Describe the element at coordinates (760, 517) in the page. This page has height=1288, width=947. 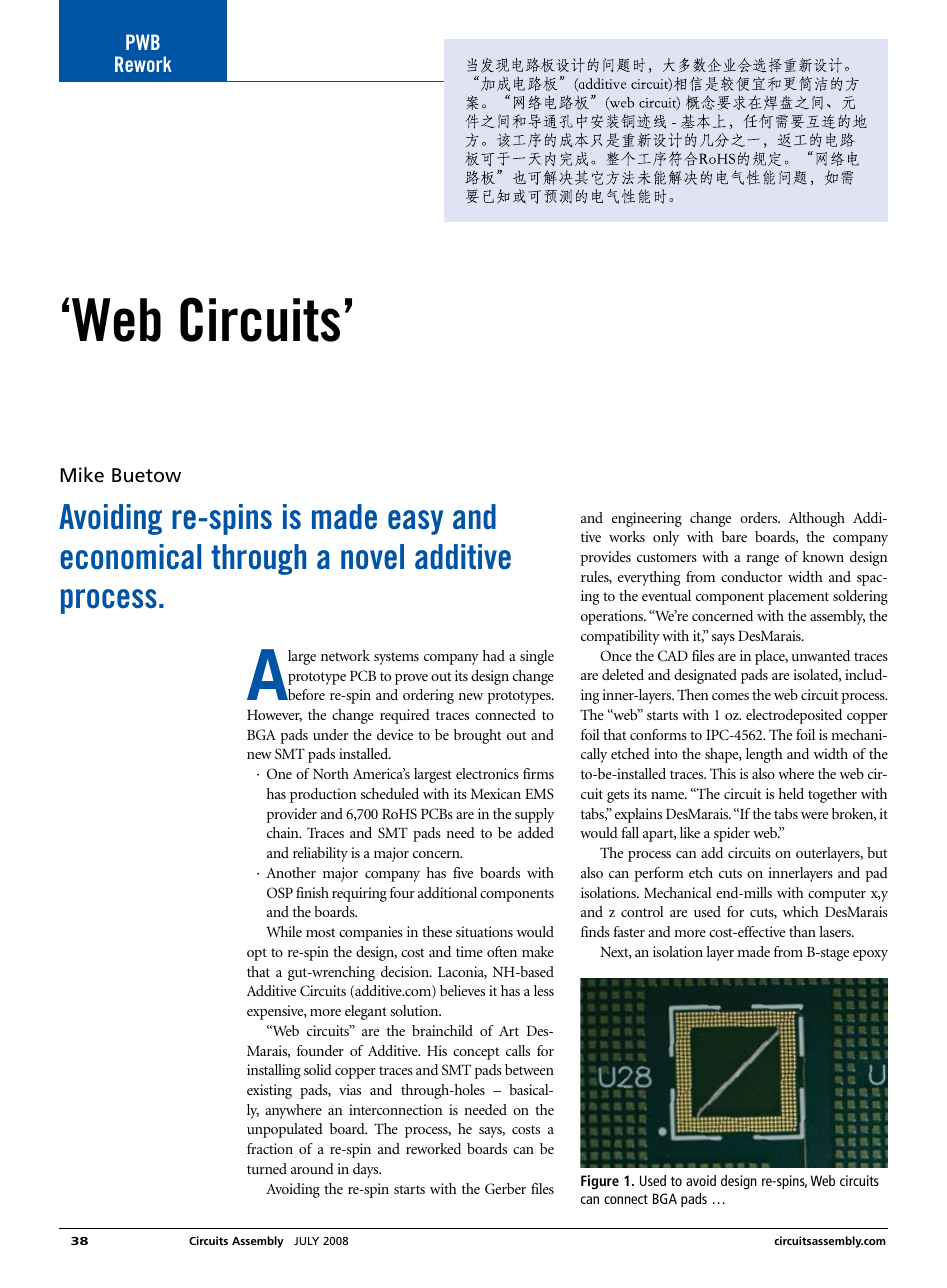
I see `orders` at that location.
